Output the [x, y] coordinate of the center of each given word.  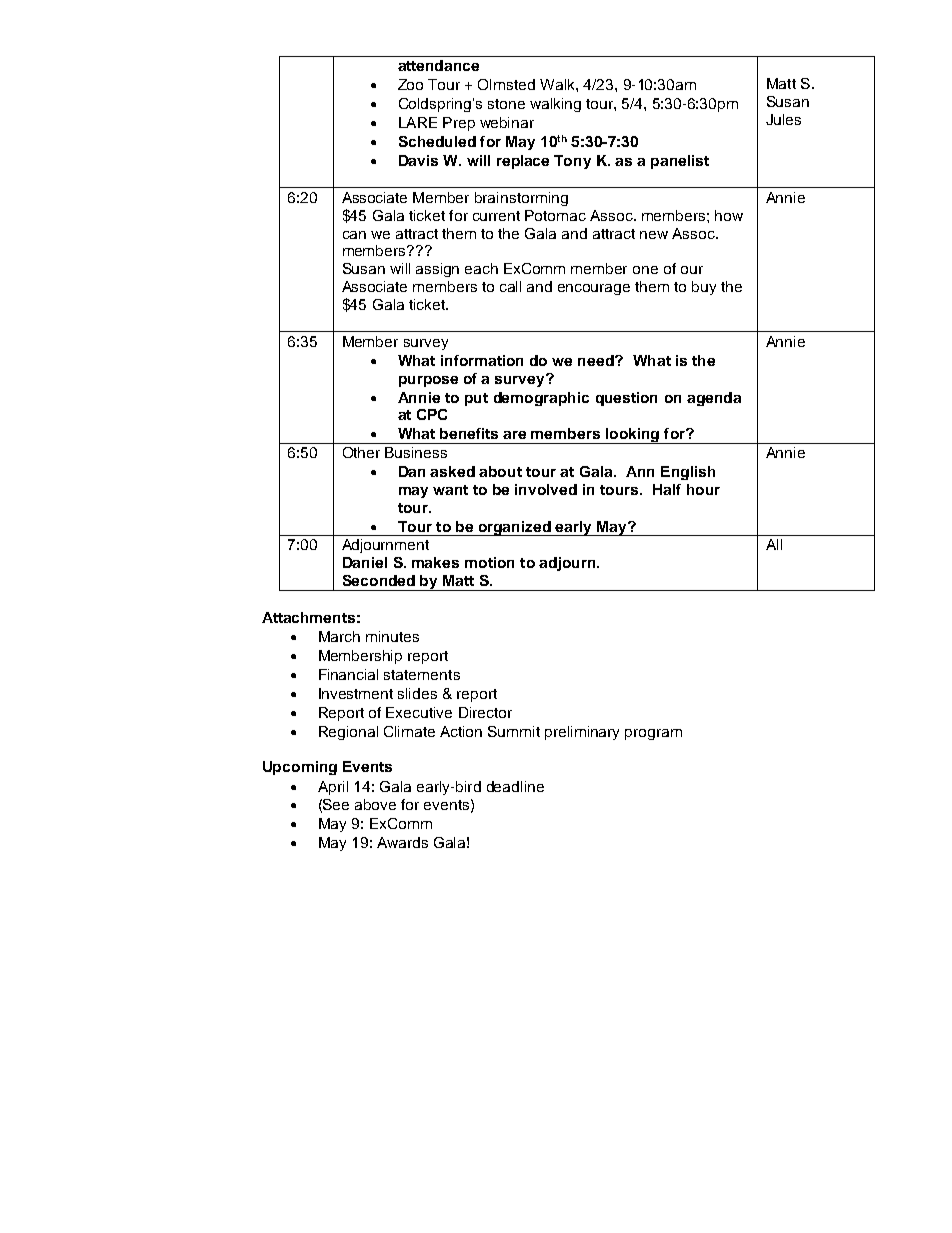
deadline [515, 786]
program [653, 734]
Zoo [410, 84]
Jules [783, 119]
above [375, 804]
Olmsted [506, 84]
